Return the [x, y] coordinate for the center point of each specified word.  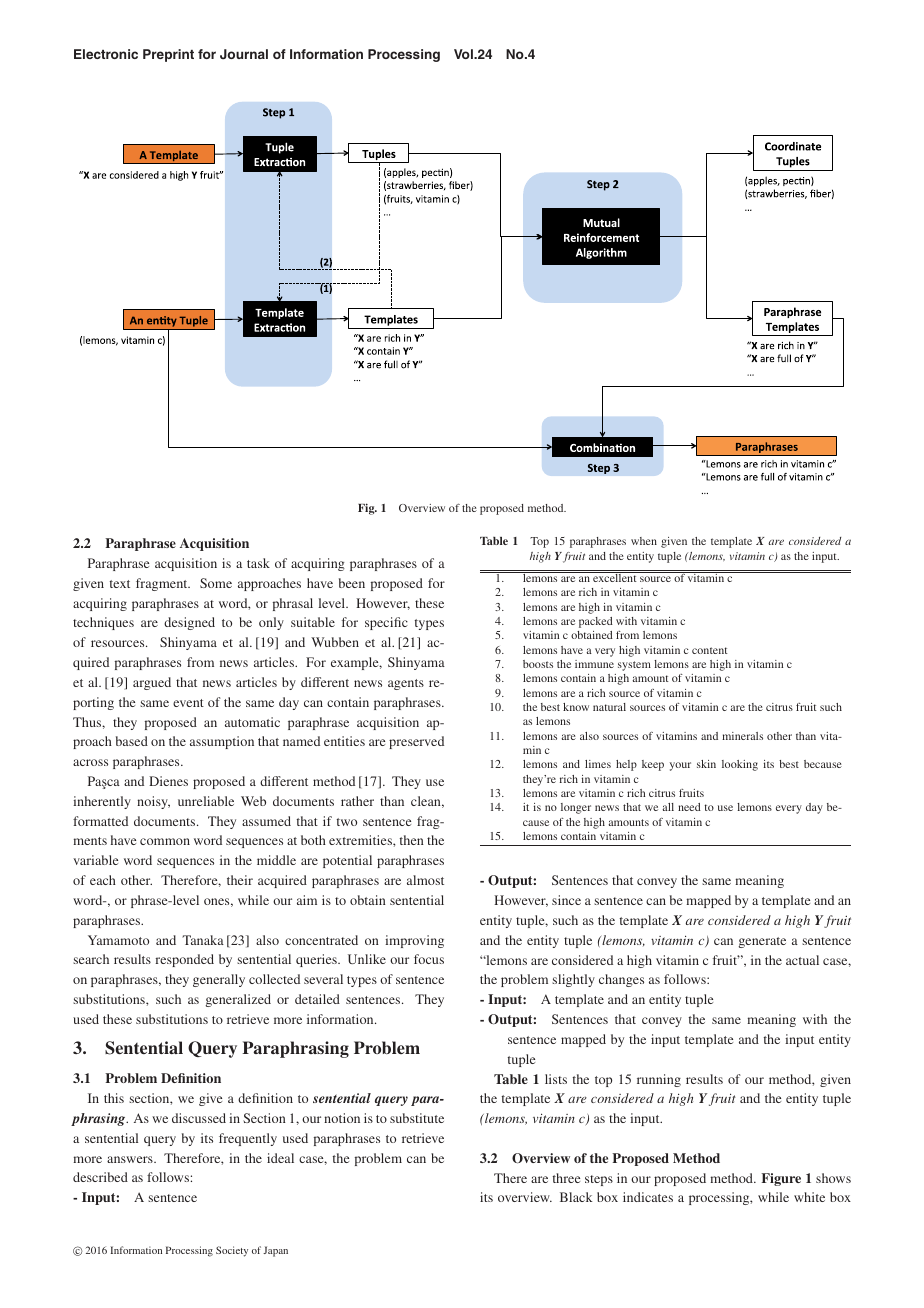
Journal [244, 54]
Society [232, 1251]
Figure [781, 1179]
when [644, 541]
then [412, 840]
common [165, 841]
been [352, 583]
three [566, 1178]
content [710, 650]
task [258, 563]
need [689, 807]
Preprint [168, 55]
